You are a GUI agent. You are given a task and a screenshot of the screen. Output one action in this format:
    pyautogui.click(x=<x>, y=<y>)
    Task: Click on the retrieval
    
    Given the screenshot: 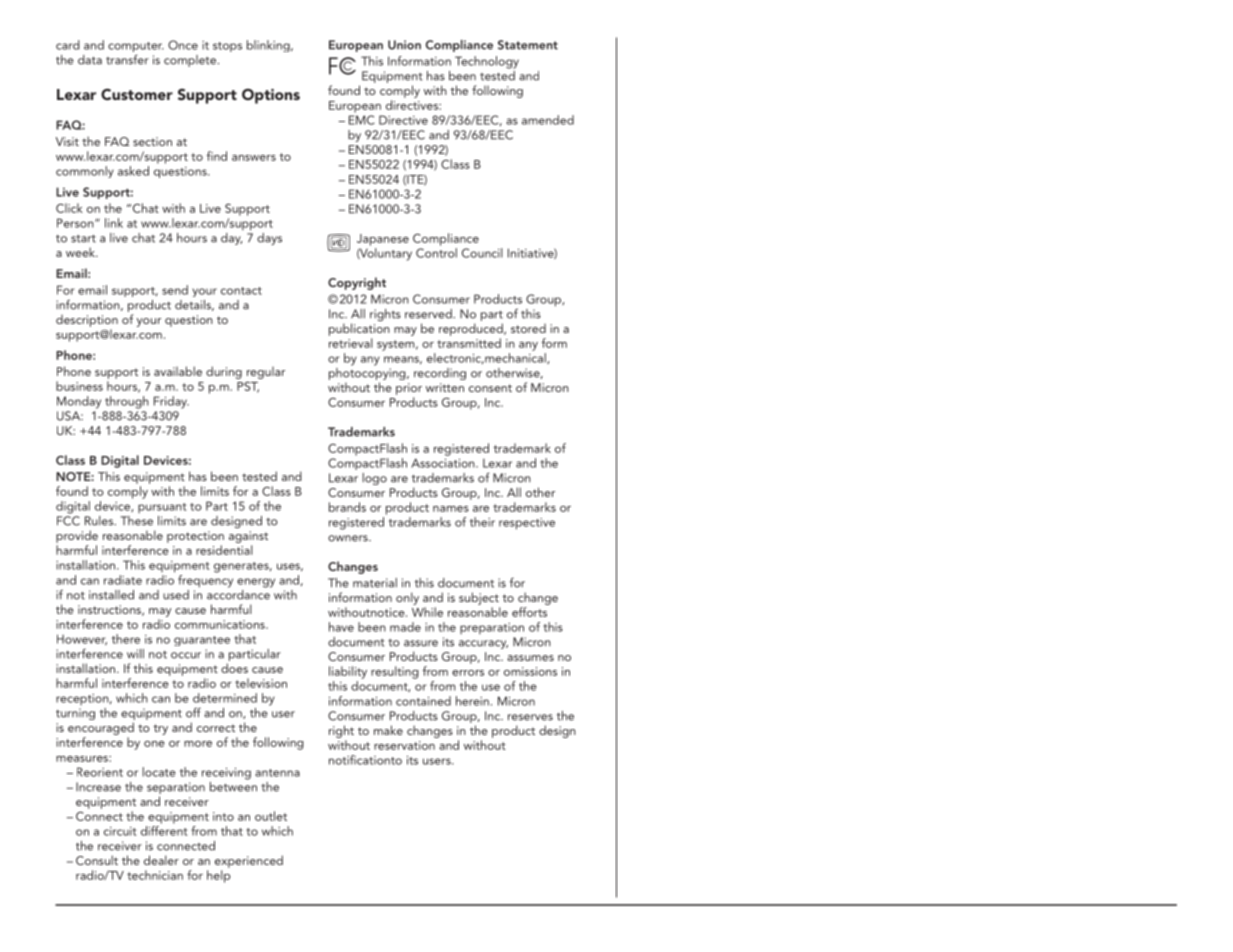 What is the action you would take?
    pyautogui.click(x=351, y=343)
